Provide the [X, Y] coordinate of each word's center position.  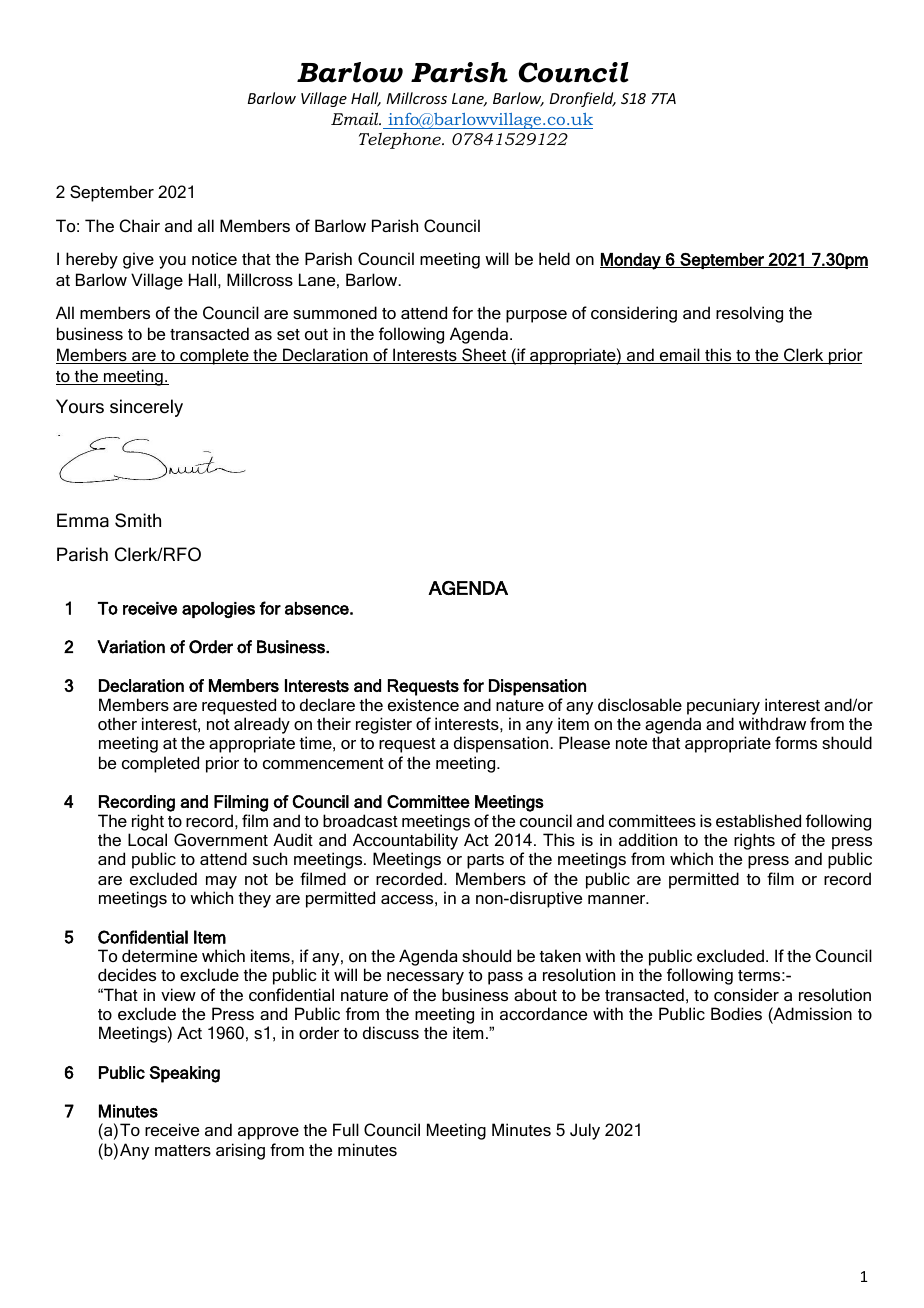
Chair [140, 225]
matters [183, 1150]
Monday [631, 261]
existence [423, 704]
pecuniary [723, 706]
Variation [131, 647]
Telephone [401, 140]
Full [346, 1129]
